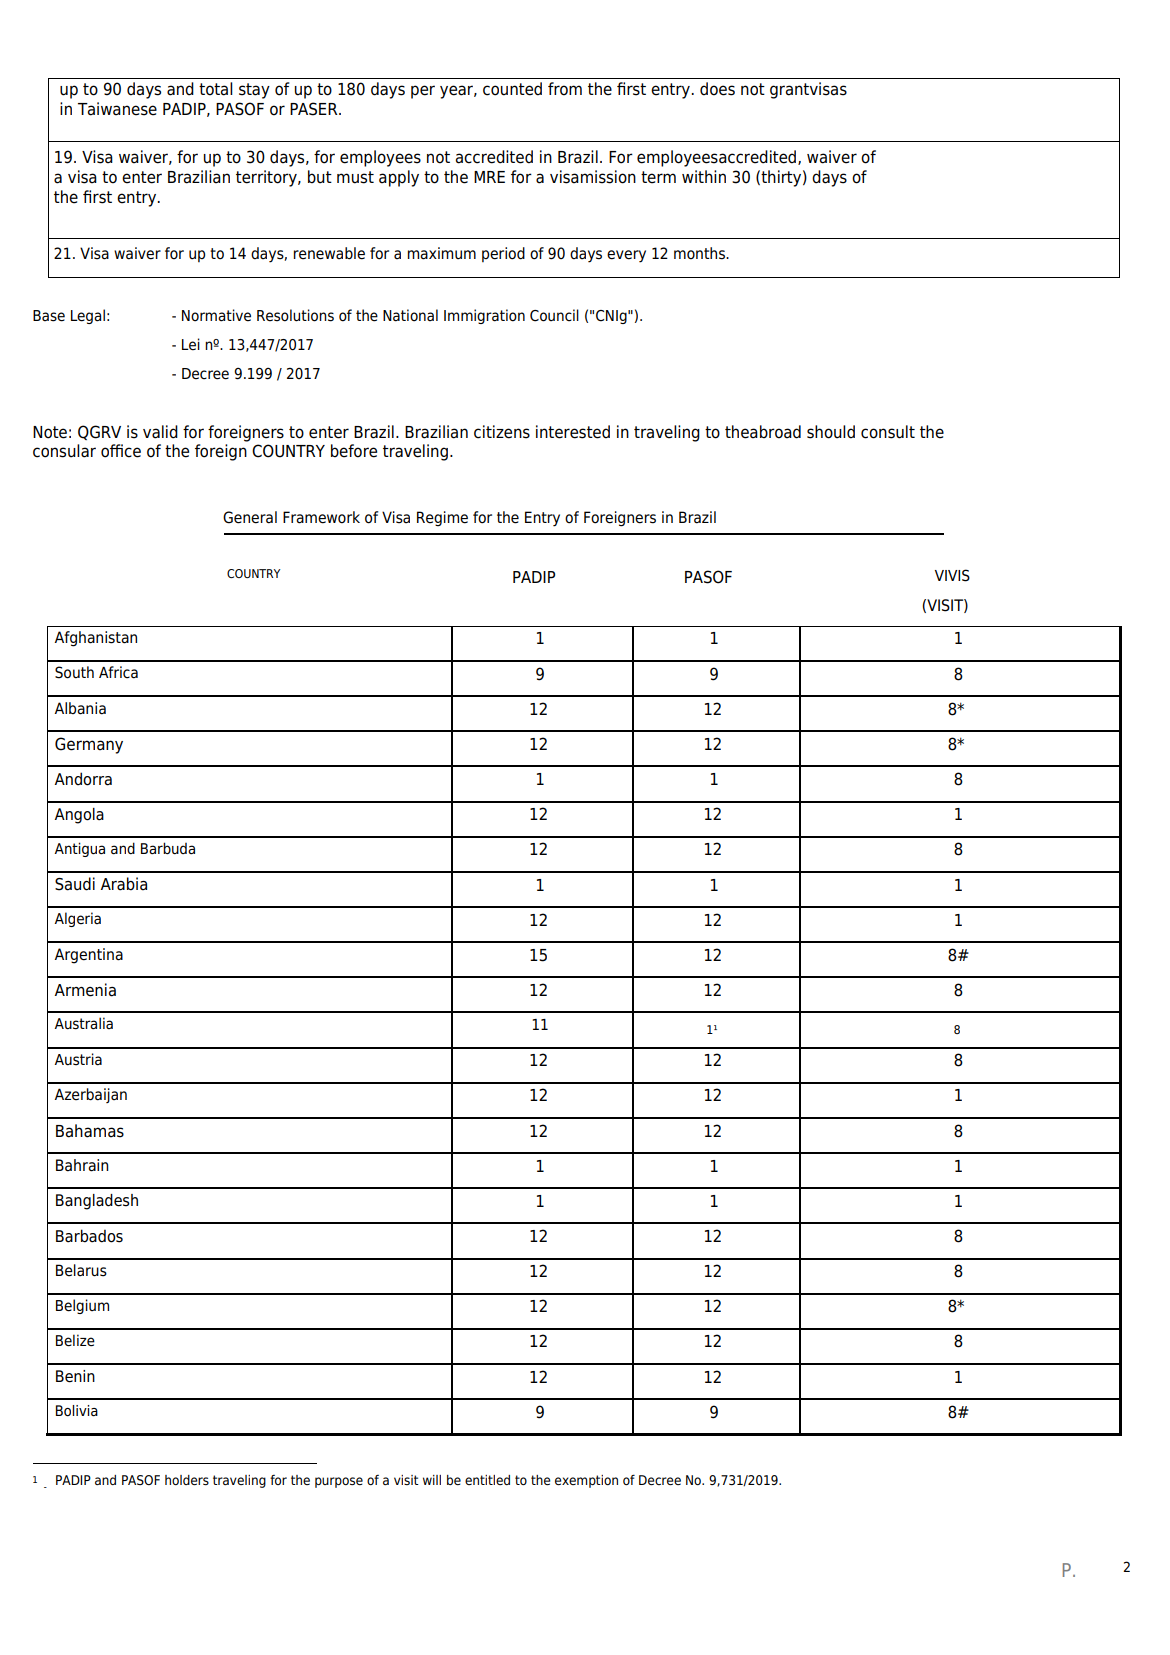 The image size is (1170, 1655). Describe the element at coordinates (187, 1480) in the screenshot. I see `holders` at that location.
